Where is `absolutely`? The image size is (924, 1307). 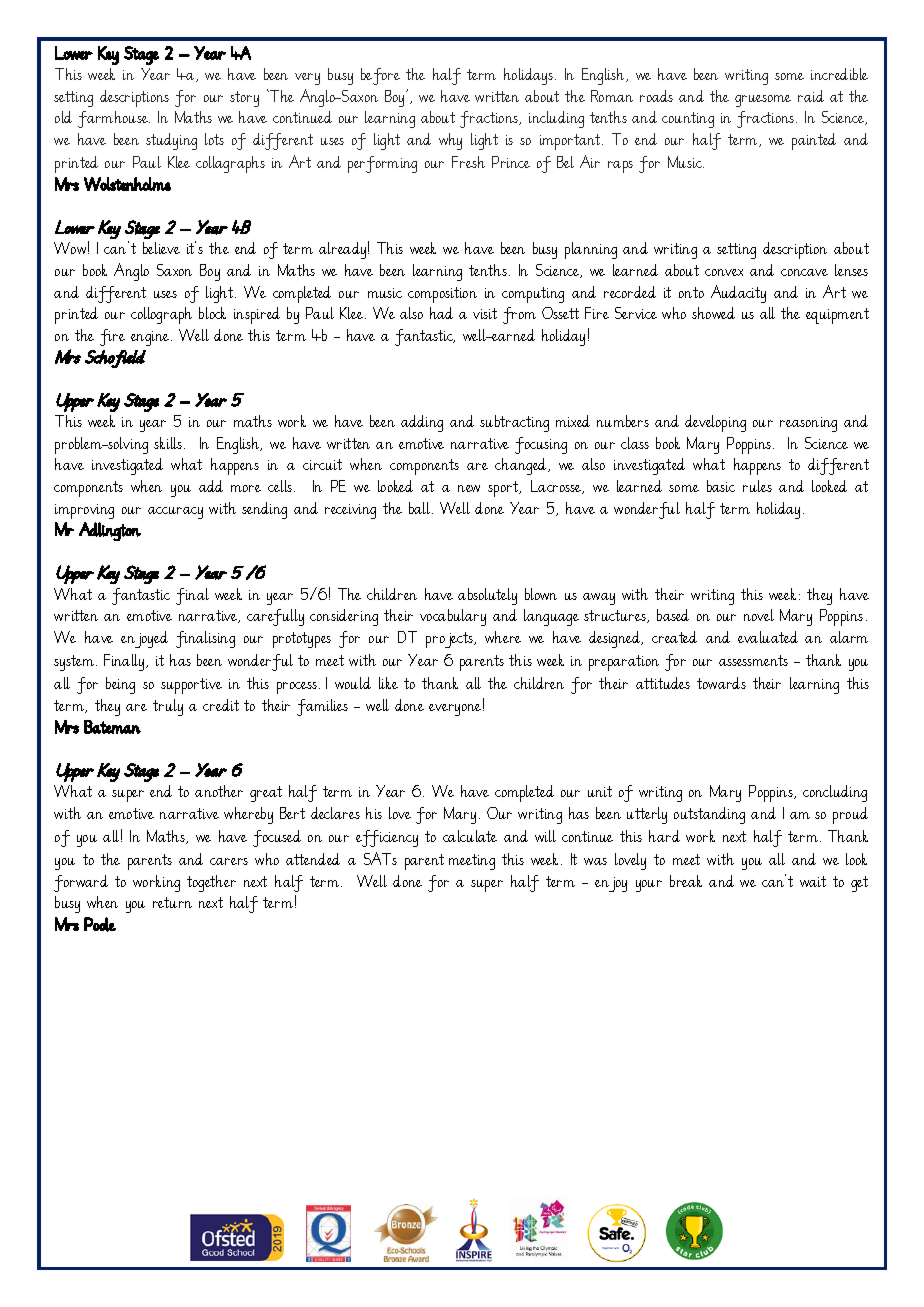
absolutely is located at coordinates (487, 596).
